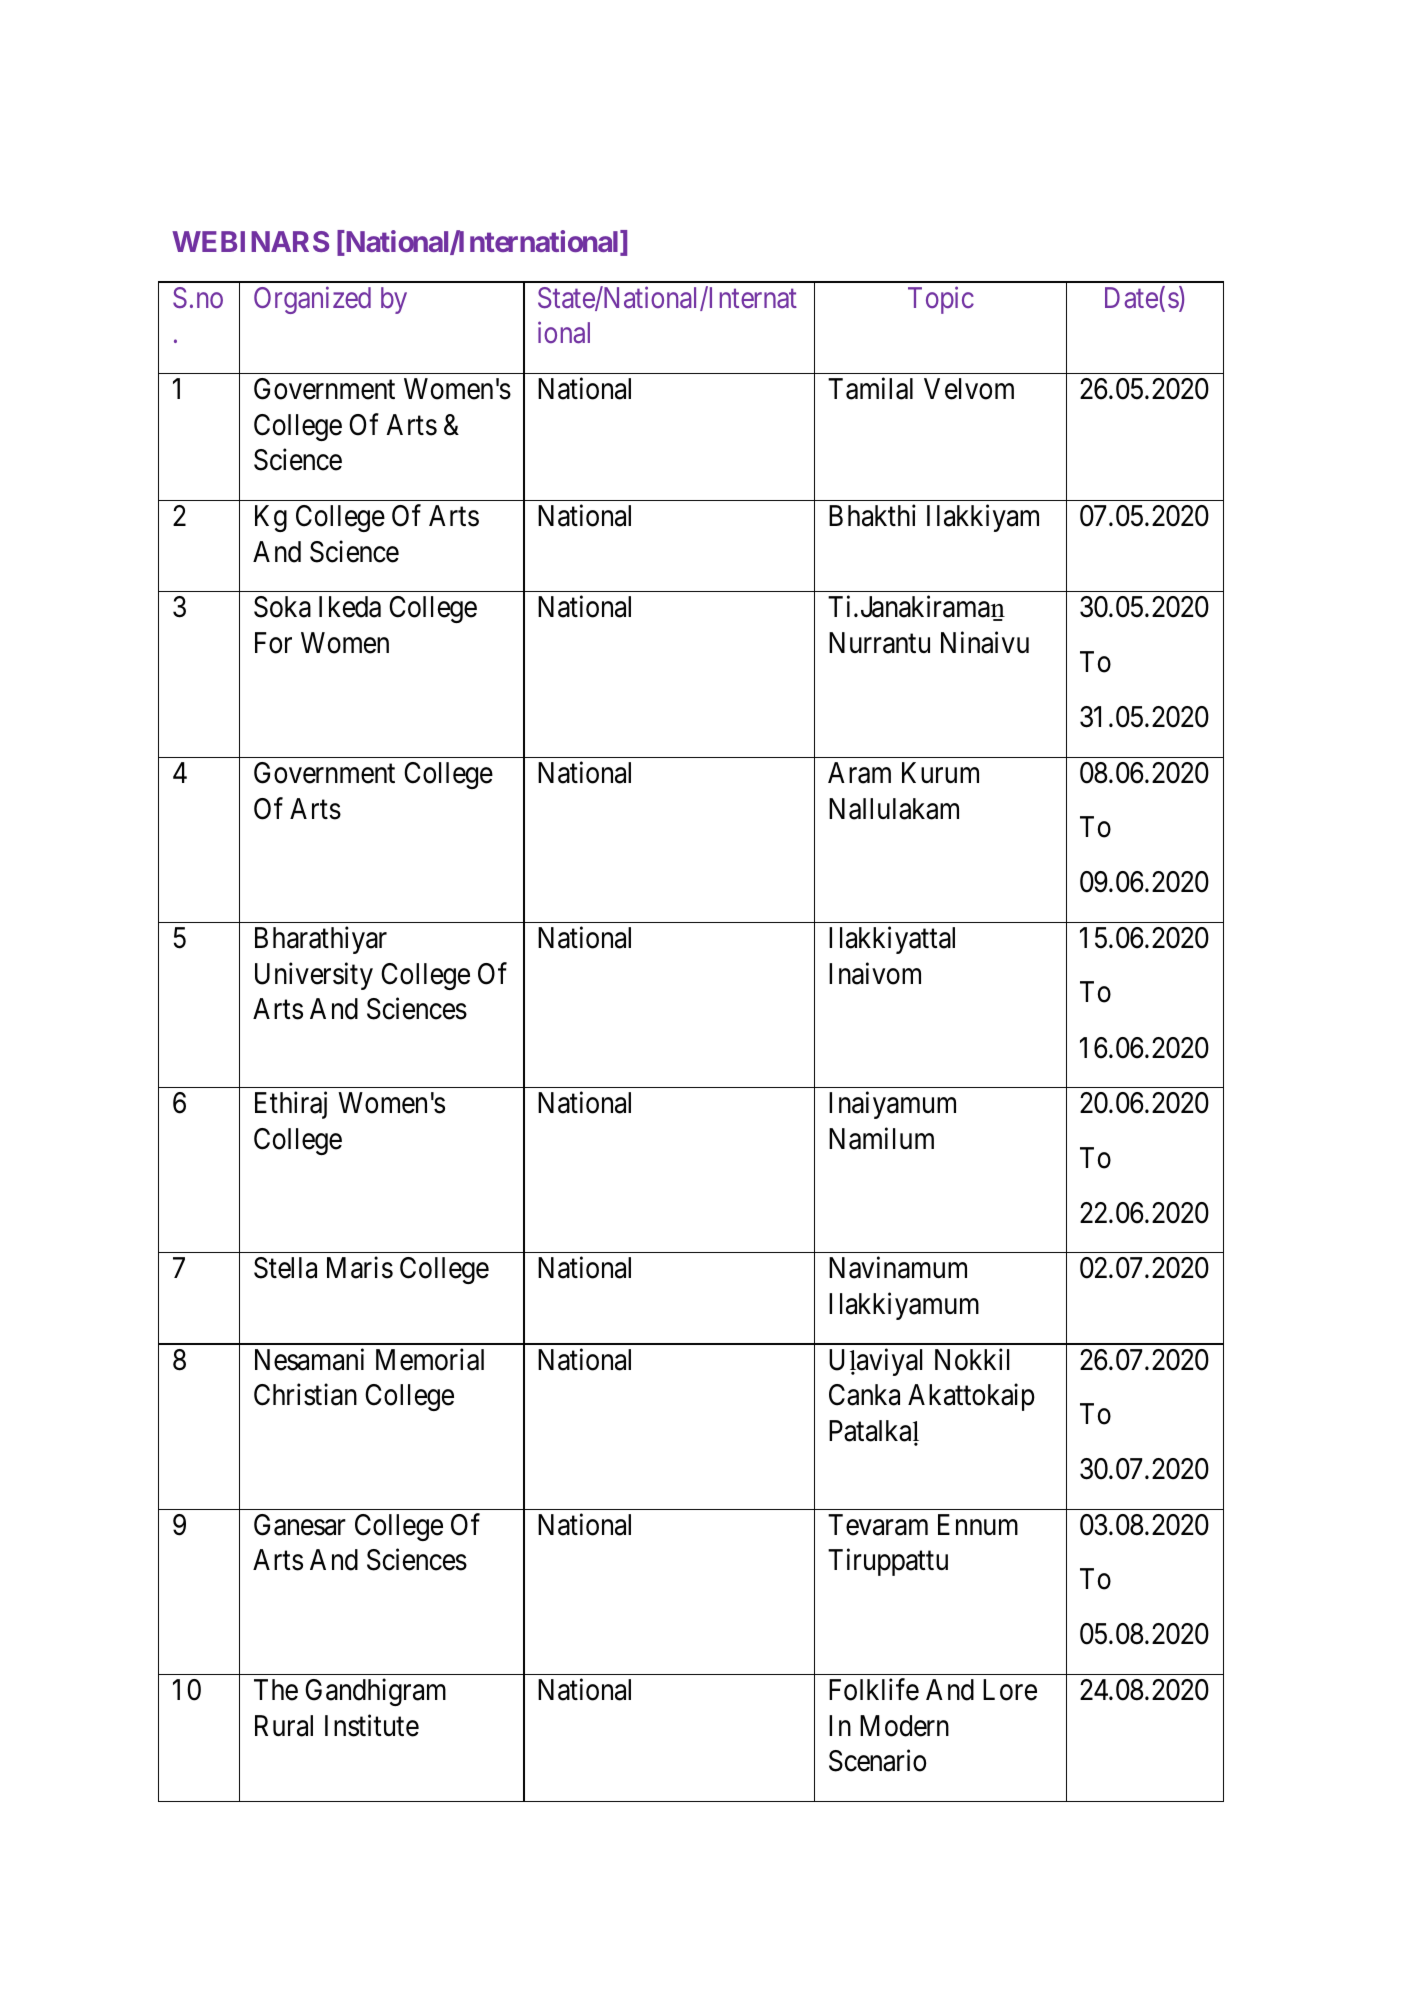  Describe the element at coordinates (877, 1761) in the screenshot. I see `Scenario` at that location.
